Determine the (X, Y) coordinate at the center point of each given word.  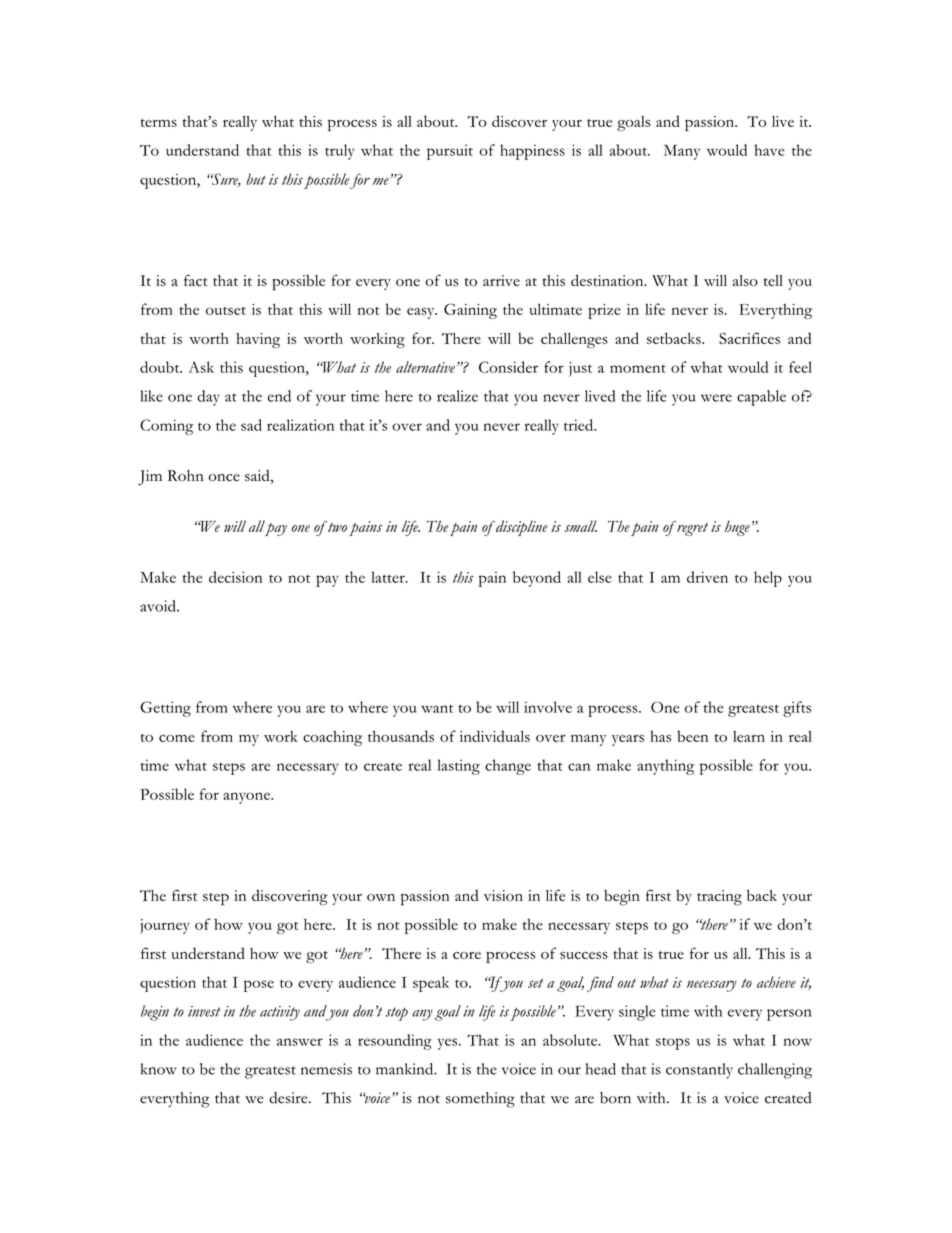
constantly (699, 1071)
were (716, 398)
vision (503, 895)
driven (707, 577)
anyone (247, 798)
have (769, 150)
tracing (719, 897)
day (208, 398)
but (256, 179)
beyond (537, 579)
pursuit (450, 152)
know (159, 1069)
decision (235, 577)
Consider (508, 367)
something (480, 1100)
